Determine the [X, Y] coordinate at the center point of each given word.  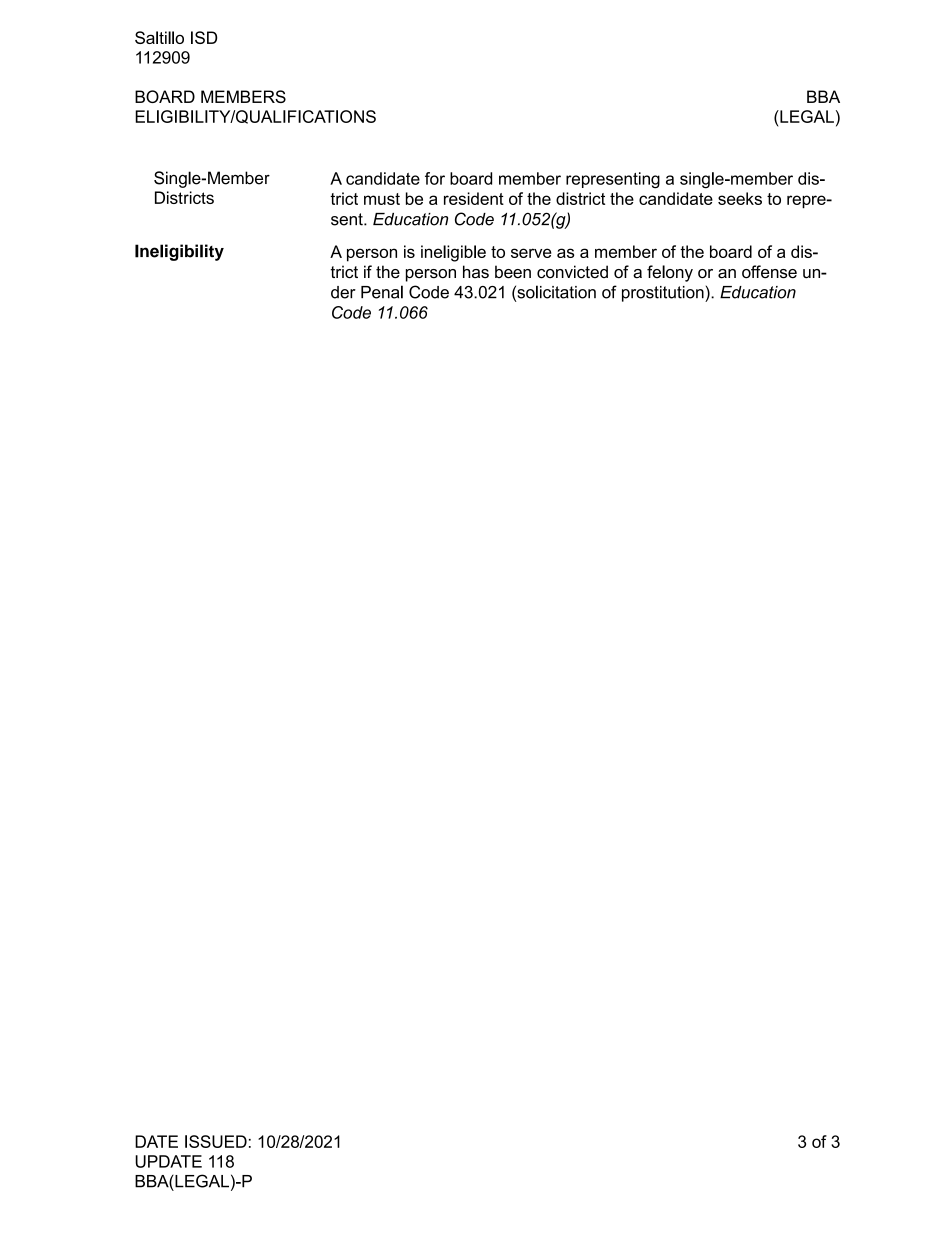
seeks [740, 198]
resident [474, 198]
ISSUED [216, 1141]
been [513, 272]
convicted [572, 272]
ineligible [453, 253]
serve [531, 253]
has [476, 272]
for [435, 178]
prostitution [664, 294]
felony [670, 273]
